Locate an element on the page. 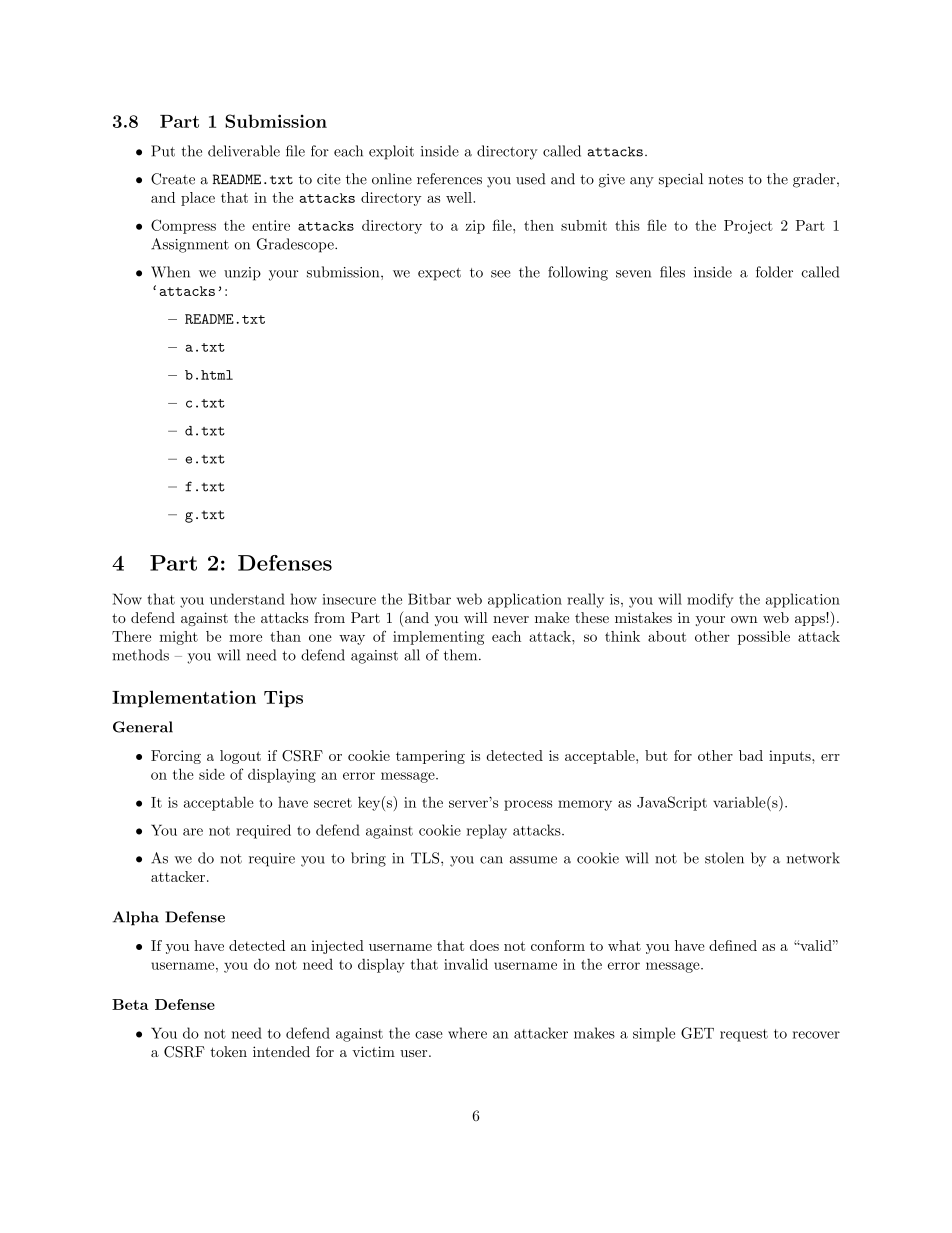 This document has height=1233, width=952. token is located at coordinates (228, 1051).
